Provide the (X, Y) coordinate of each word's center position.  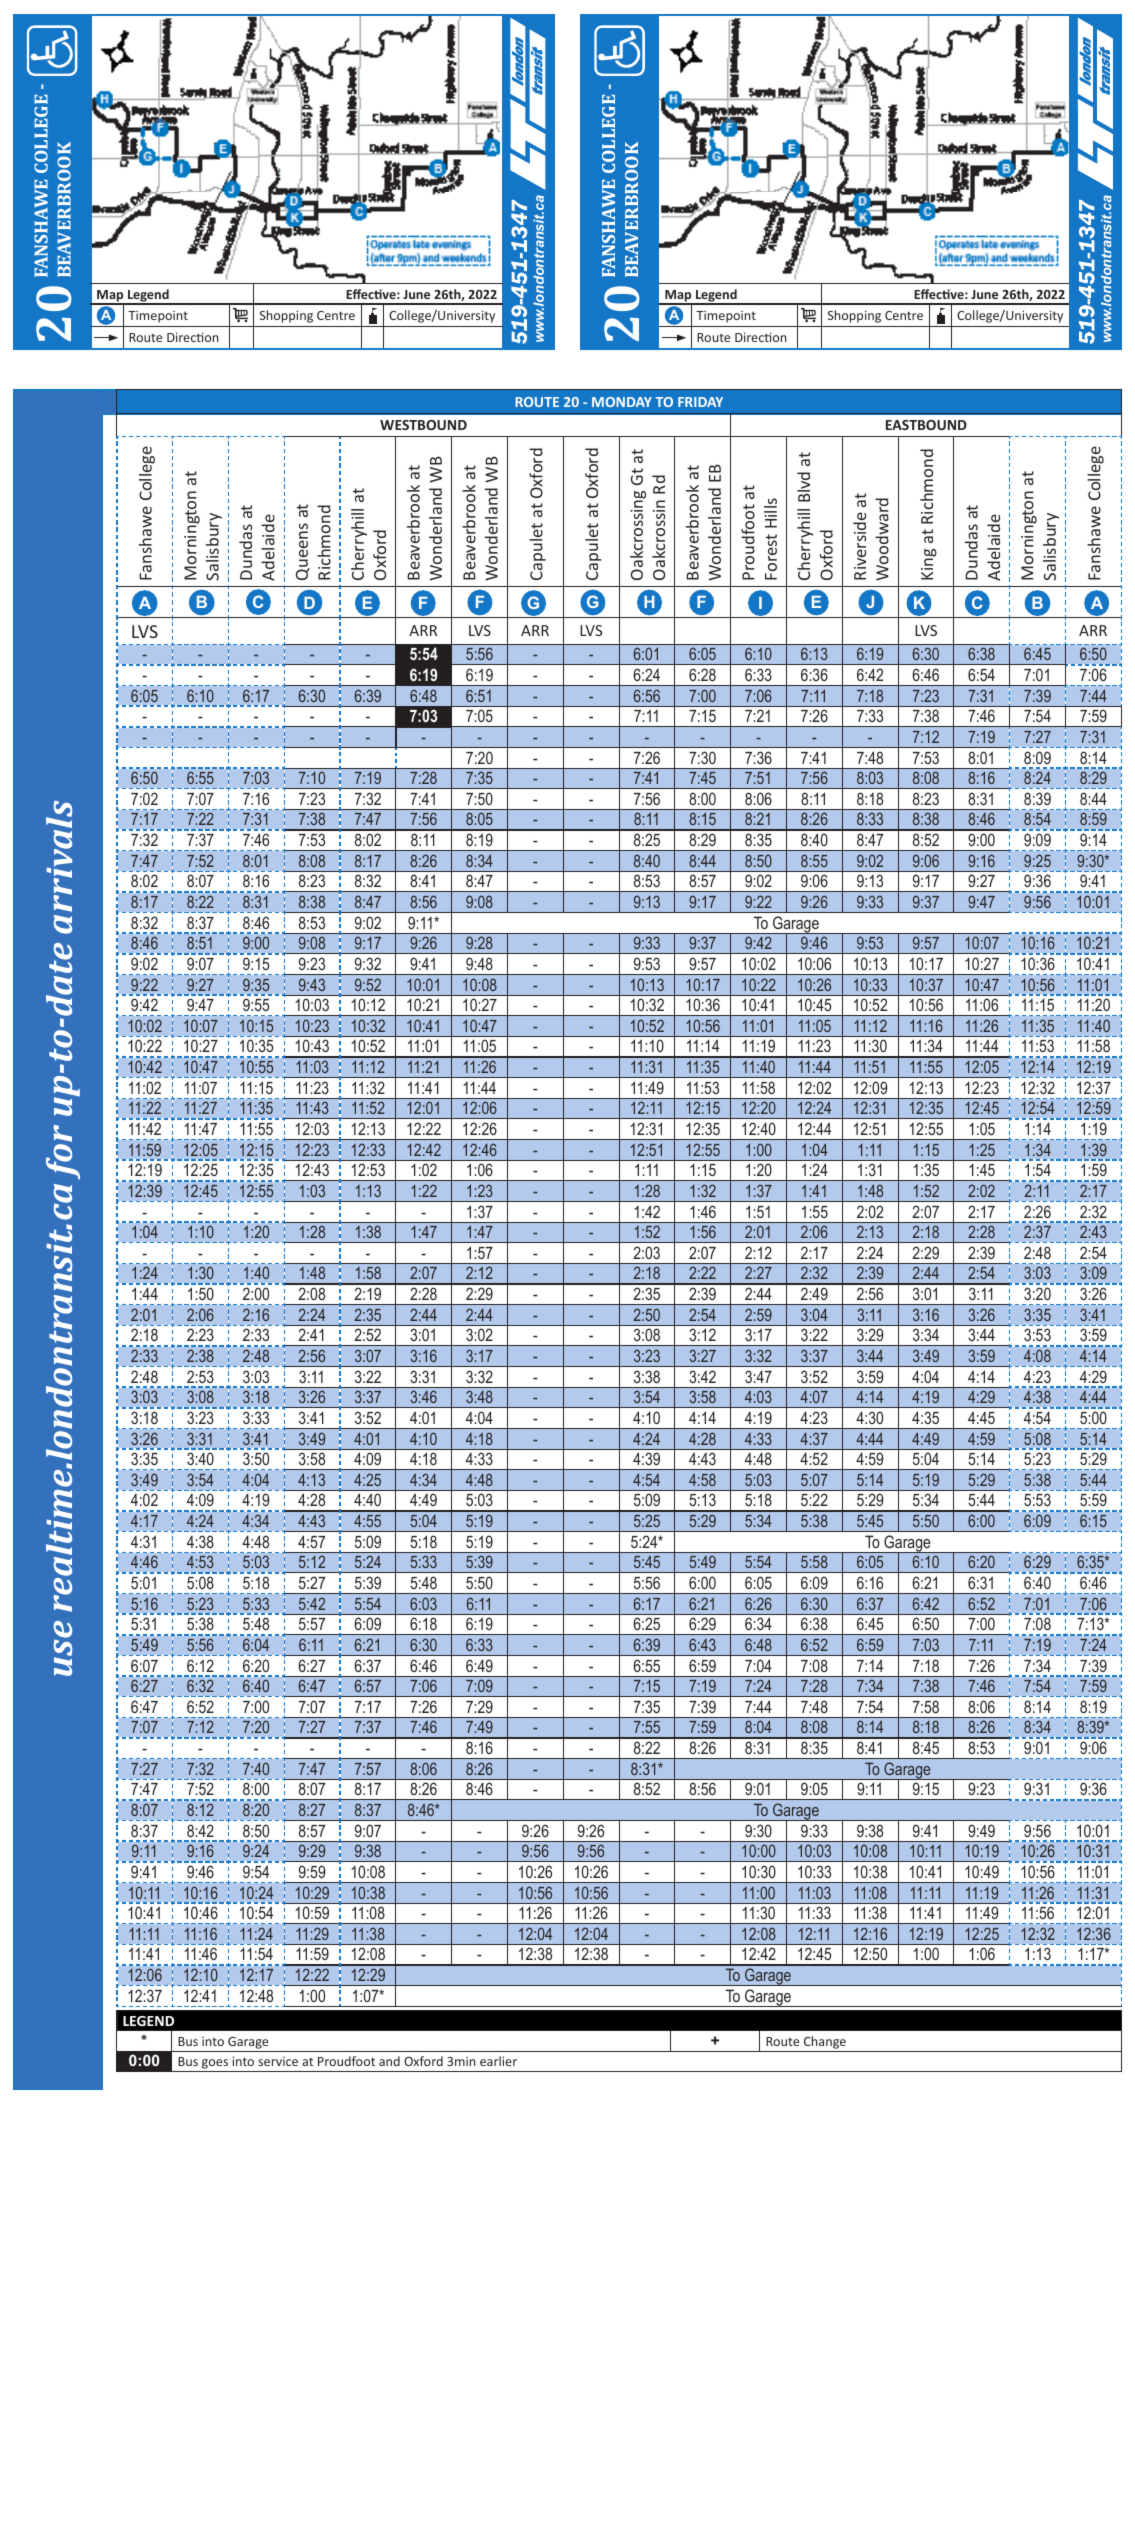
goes (215, 2065)
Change (825, 2042)
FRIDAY (700, 402)
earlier (498, 2061)
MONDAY (622, 402)
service (278, 2061)
